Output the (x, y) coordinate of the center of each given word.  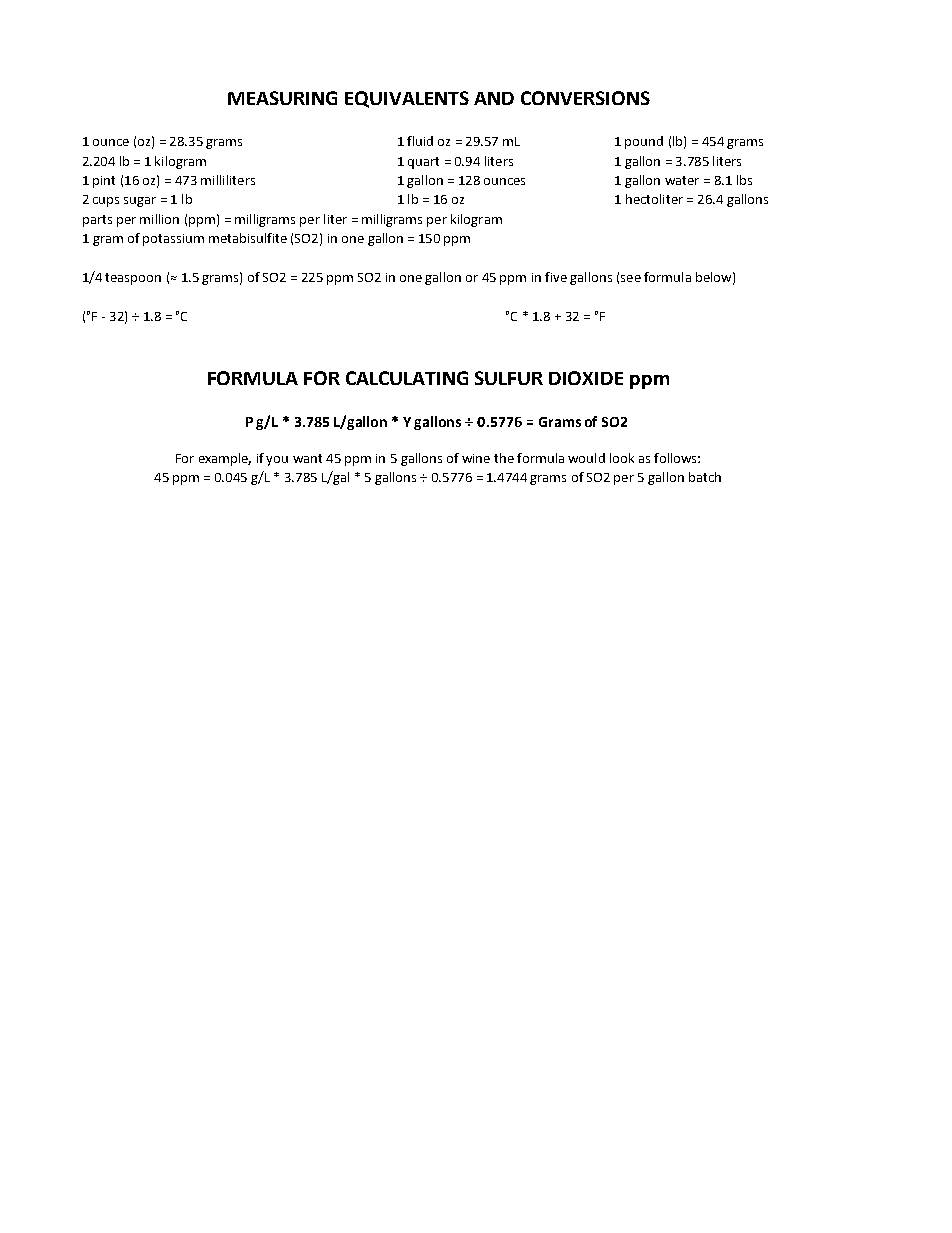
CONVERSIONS (585, 98)
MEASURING (282, 98)
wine (476, 458)
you (277, 461)
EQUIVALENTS (407, 99)
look (622, 458)
